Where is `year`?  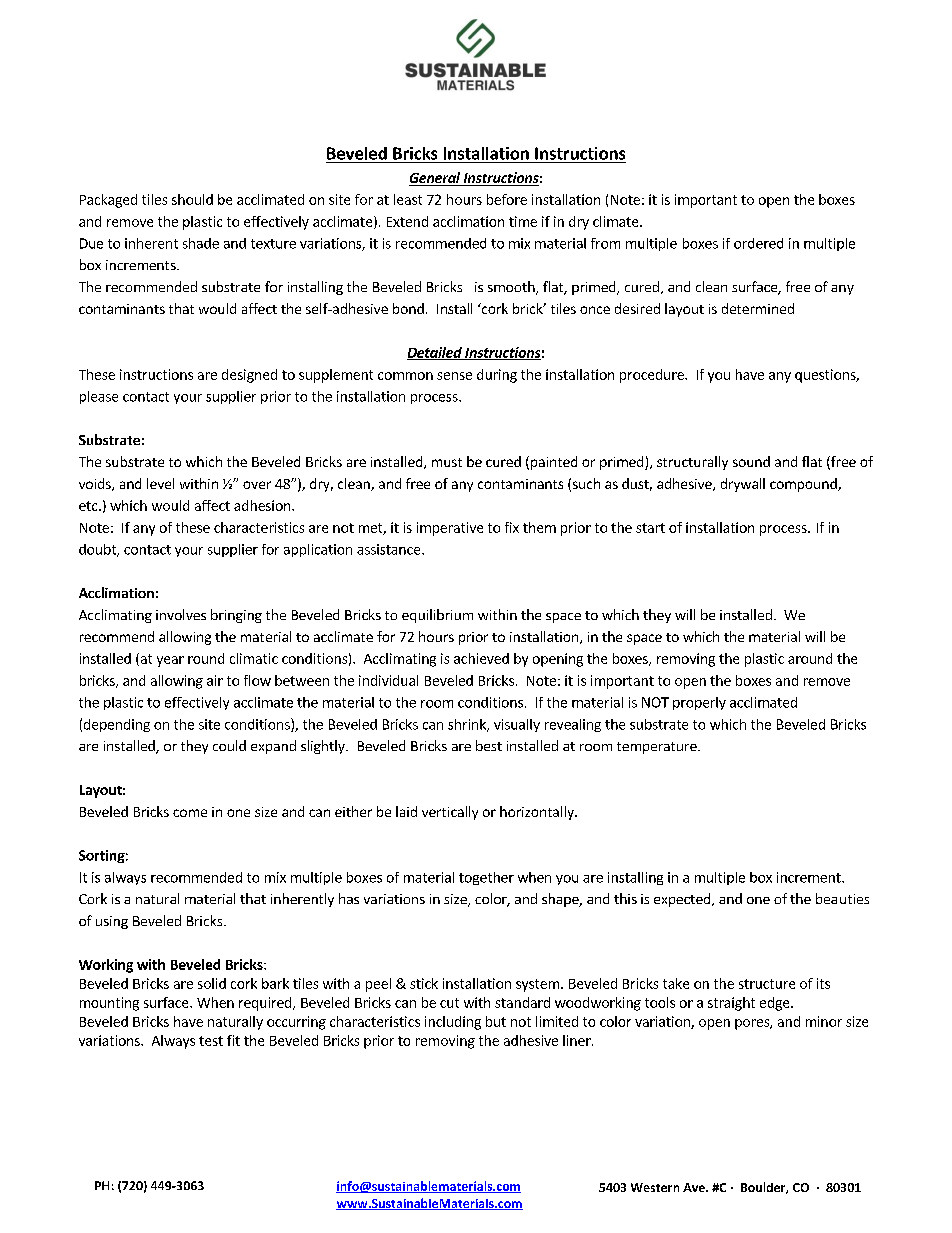 year is located at coordinates (170, 661).
